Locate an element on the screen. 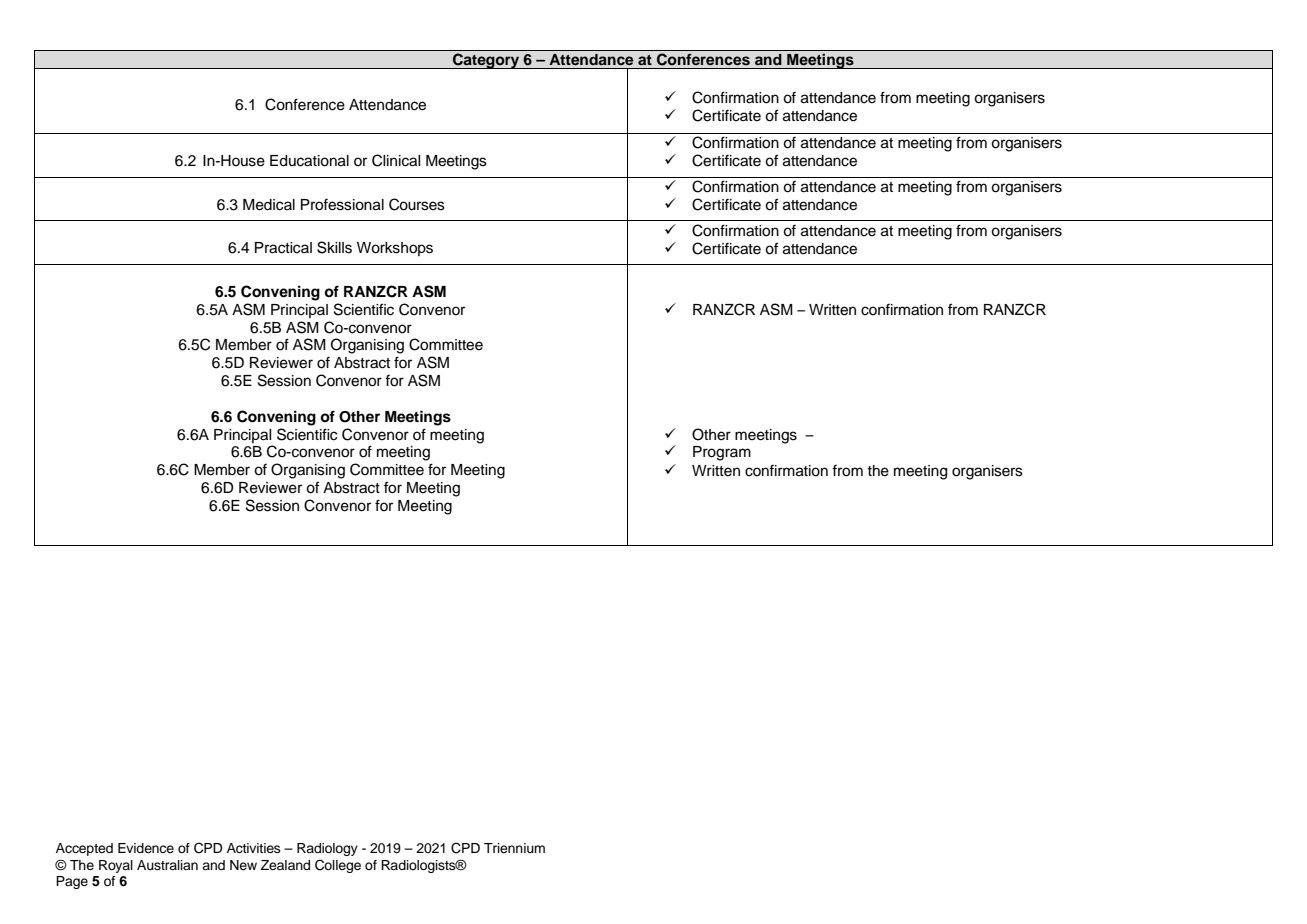  Educational is located at coordinates (309, 161).
